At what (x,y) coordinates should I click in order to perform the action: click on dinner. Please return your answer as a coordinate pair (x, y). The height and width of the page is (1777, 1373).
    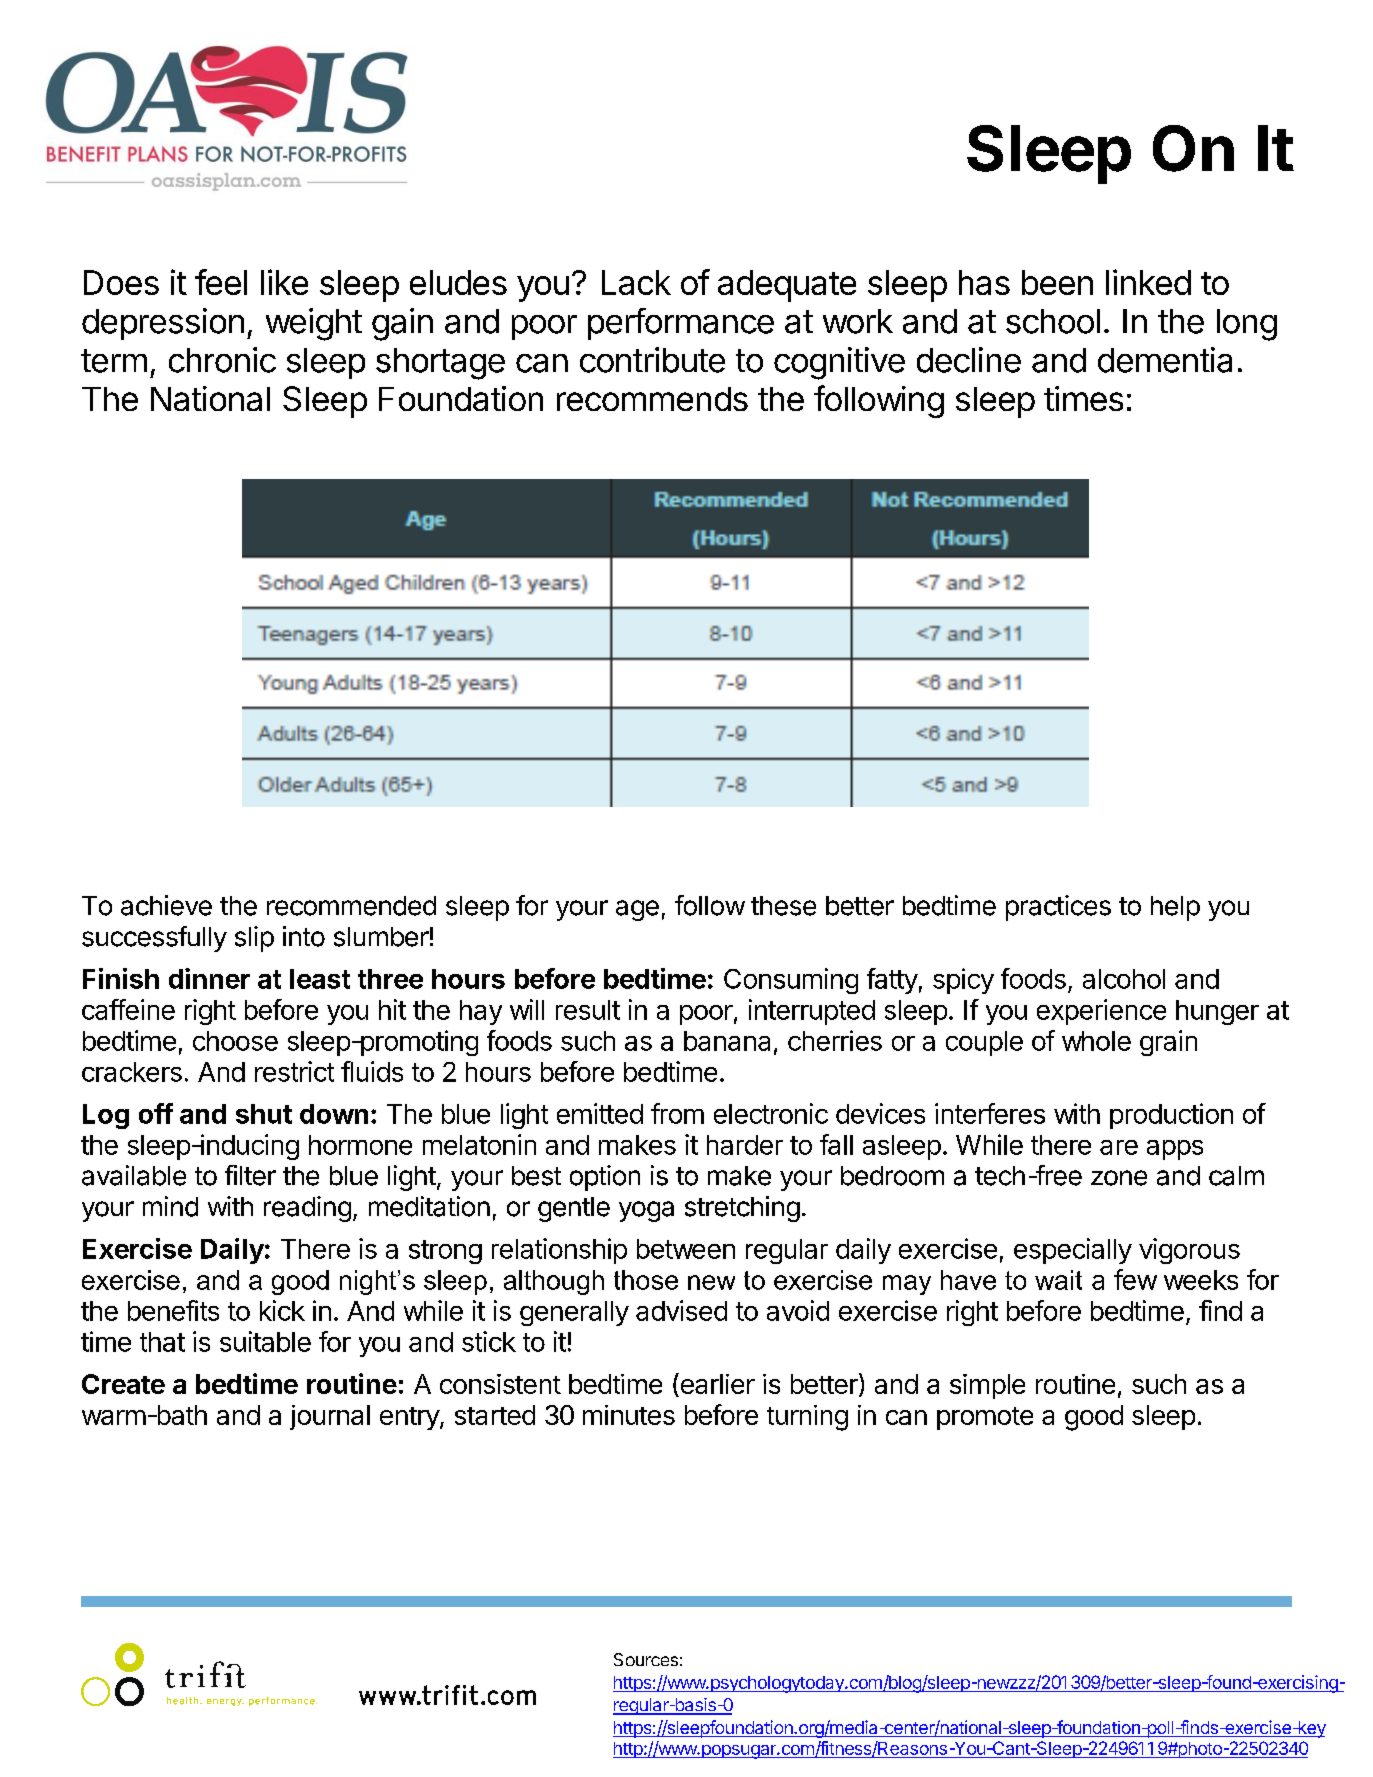
    Looking at the image, I should click on (209, 978).
